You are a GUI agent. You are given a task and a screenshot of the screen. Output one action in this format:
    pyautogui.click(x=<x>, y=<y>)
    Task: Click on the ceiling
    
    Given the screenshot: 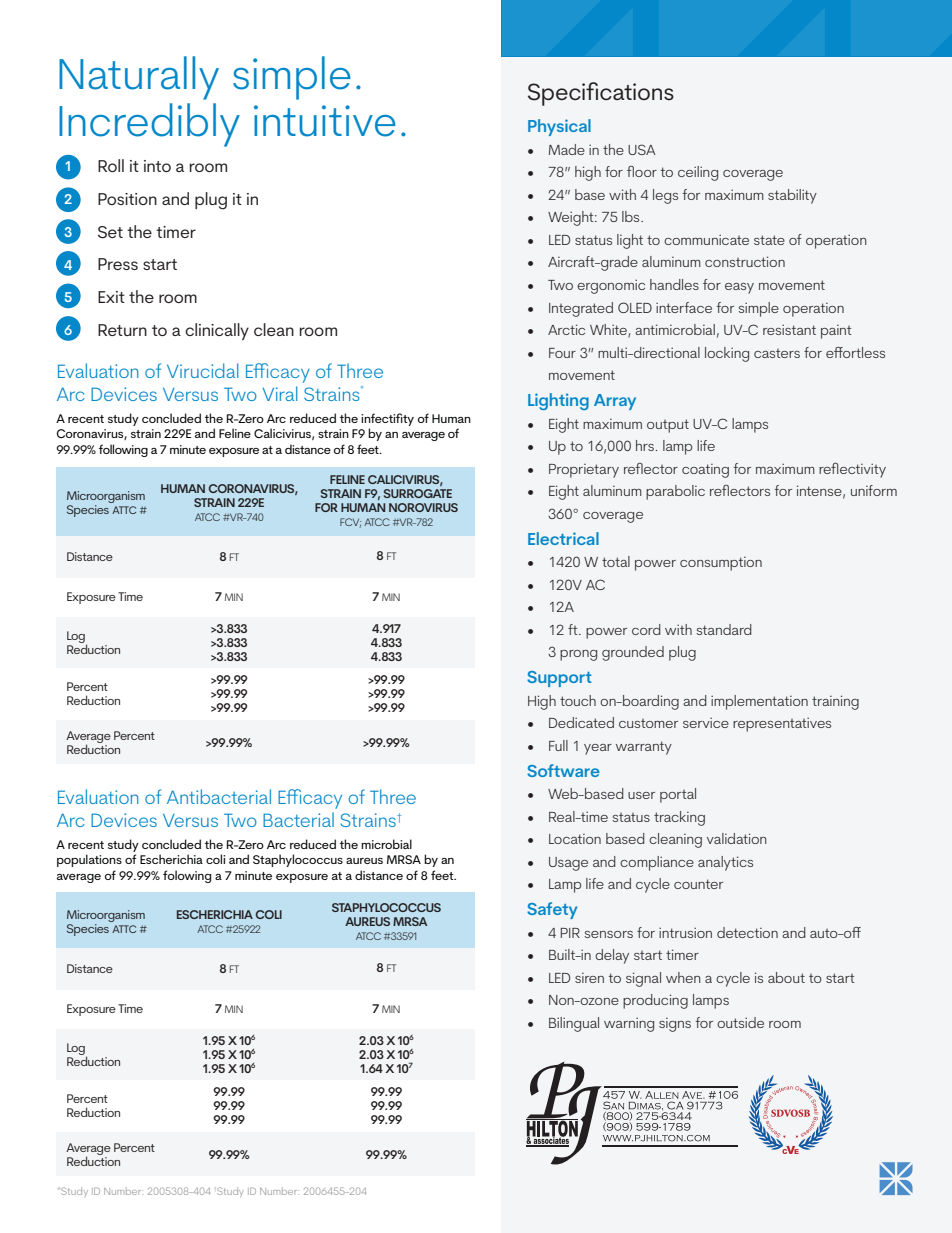 What is the action you would take?
    pyautogui.click(x=698, y=173)
